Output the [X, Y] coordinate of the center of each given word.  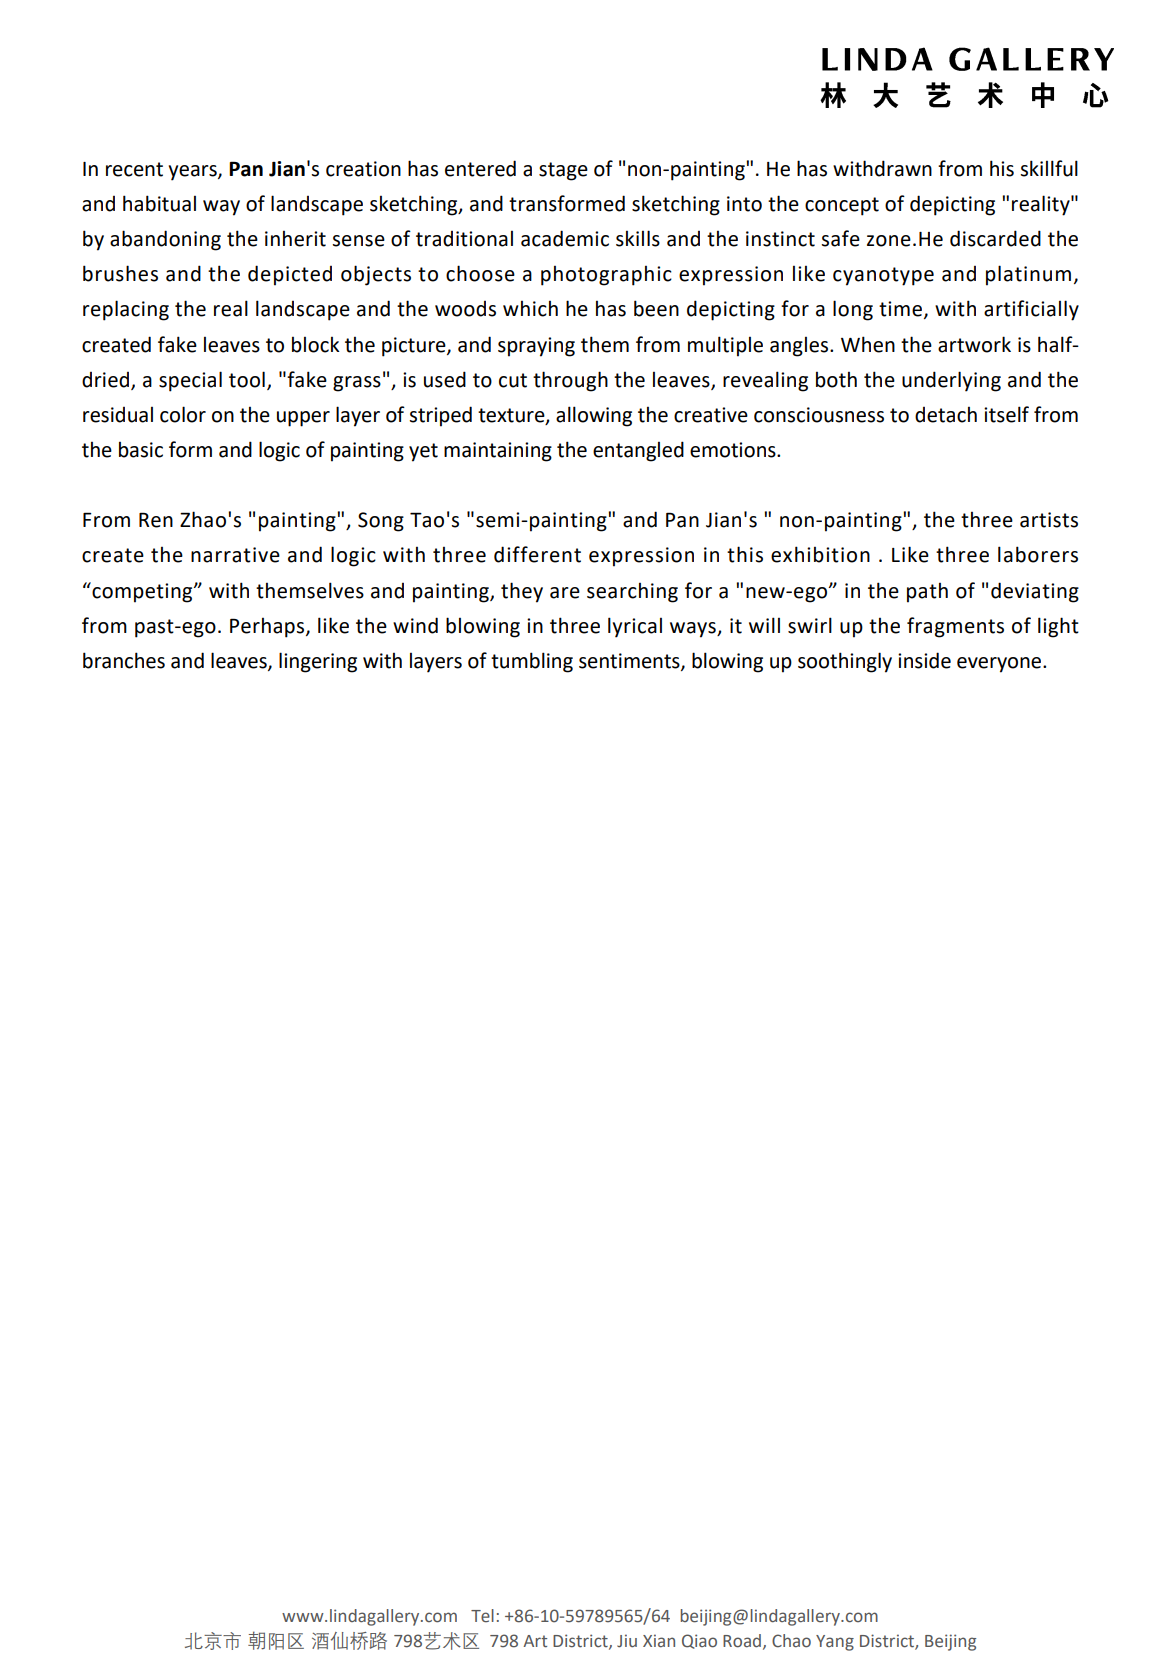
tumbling [532, 662]
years [194, 173]
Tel [482, 1616]
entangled [638, 451]
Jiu [627, 1640]
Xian [659, 1640]
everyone [1000, 665]
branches [124, 660]
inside [924, 660]
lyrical [635, 627]
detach [946, 415]
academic [565, 238]
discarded [995, 238]
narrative [235, 555]
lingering [318, 662]
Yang [835, 1643]
